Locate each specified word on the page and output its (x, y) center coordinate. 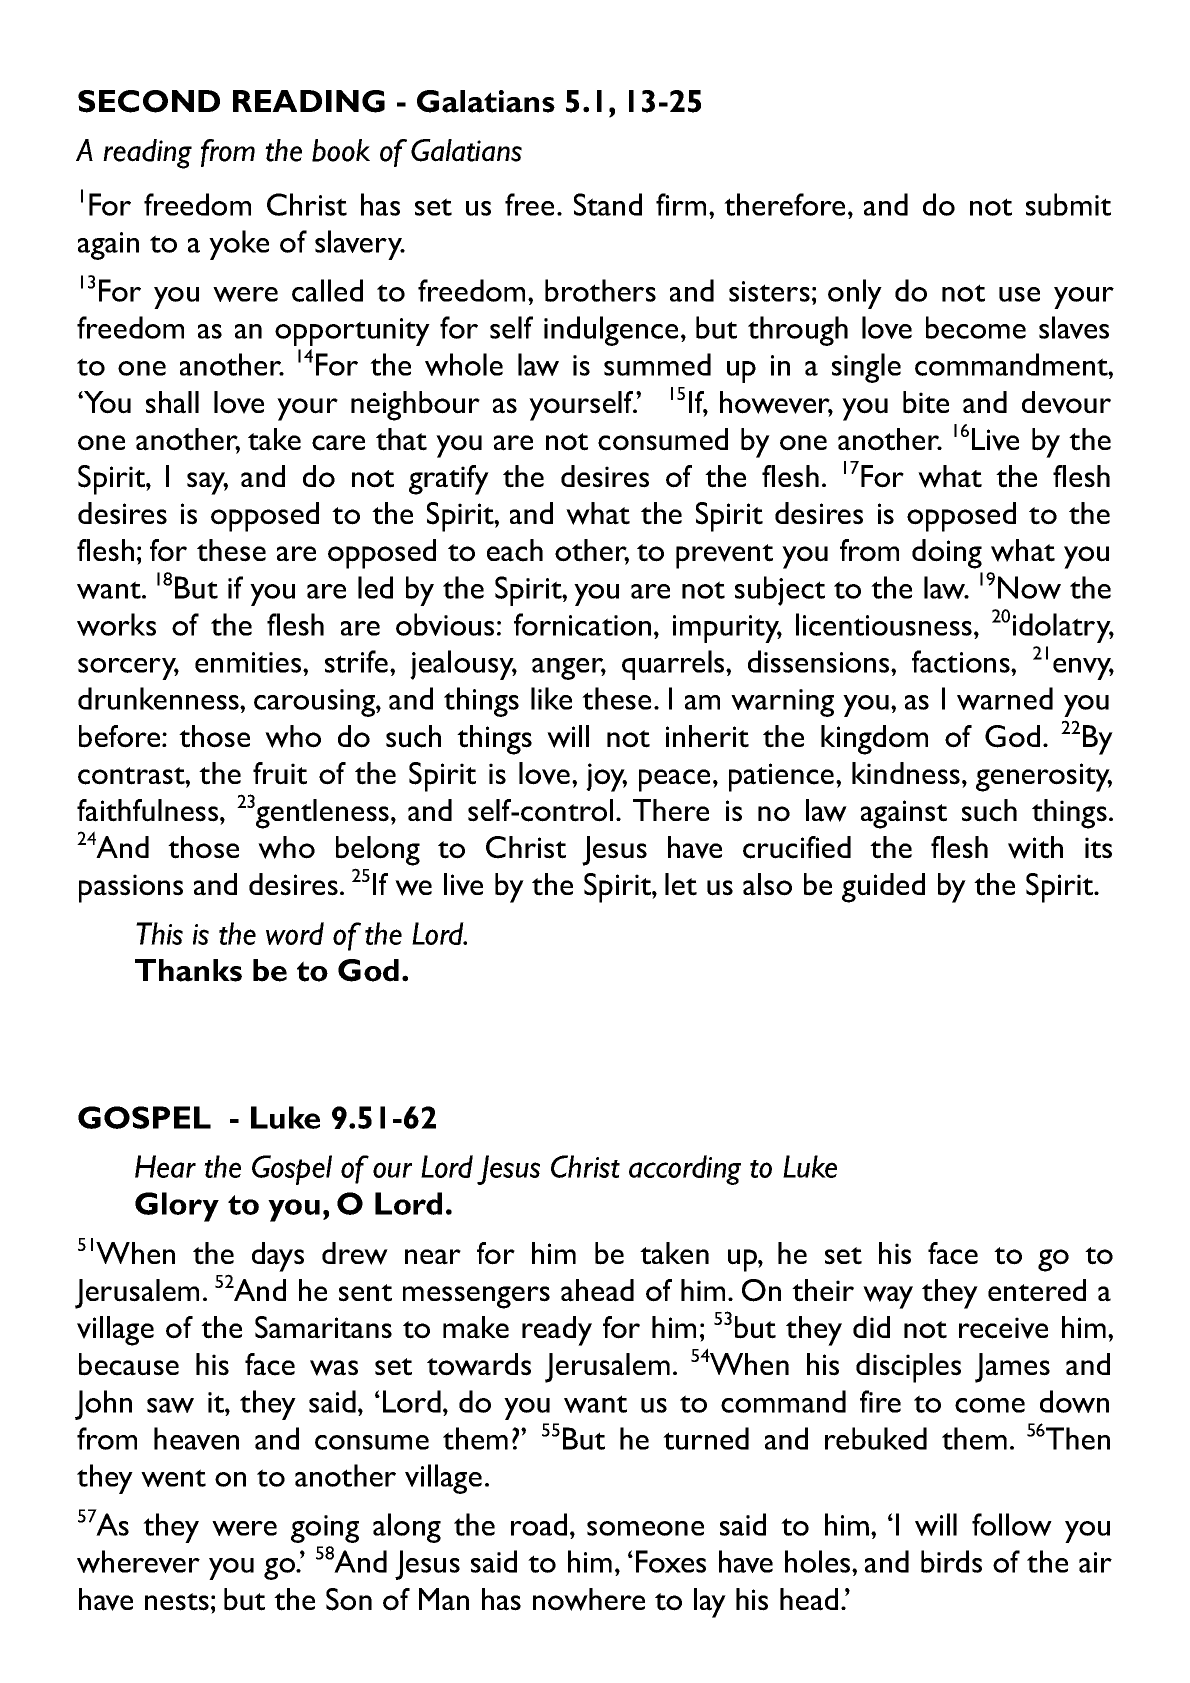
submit (1068, 204)
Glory (177, 1207)
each (515, 550)
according (685, 1170)
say (207, 483)
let (681, 884)
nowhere (589, 1599)
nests (177, 1602)
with (1035, 847)
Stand (608, 204)
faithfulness (149, 810)
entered (1037, 1290)
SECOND (149, 101)
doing (947, 554)
